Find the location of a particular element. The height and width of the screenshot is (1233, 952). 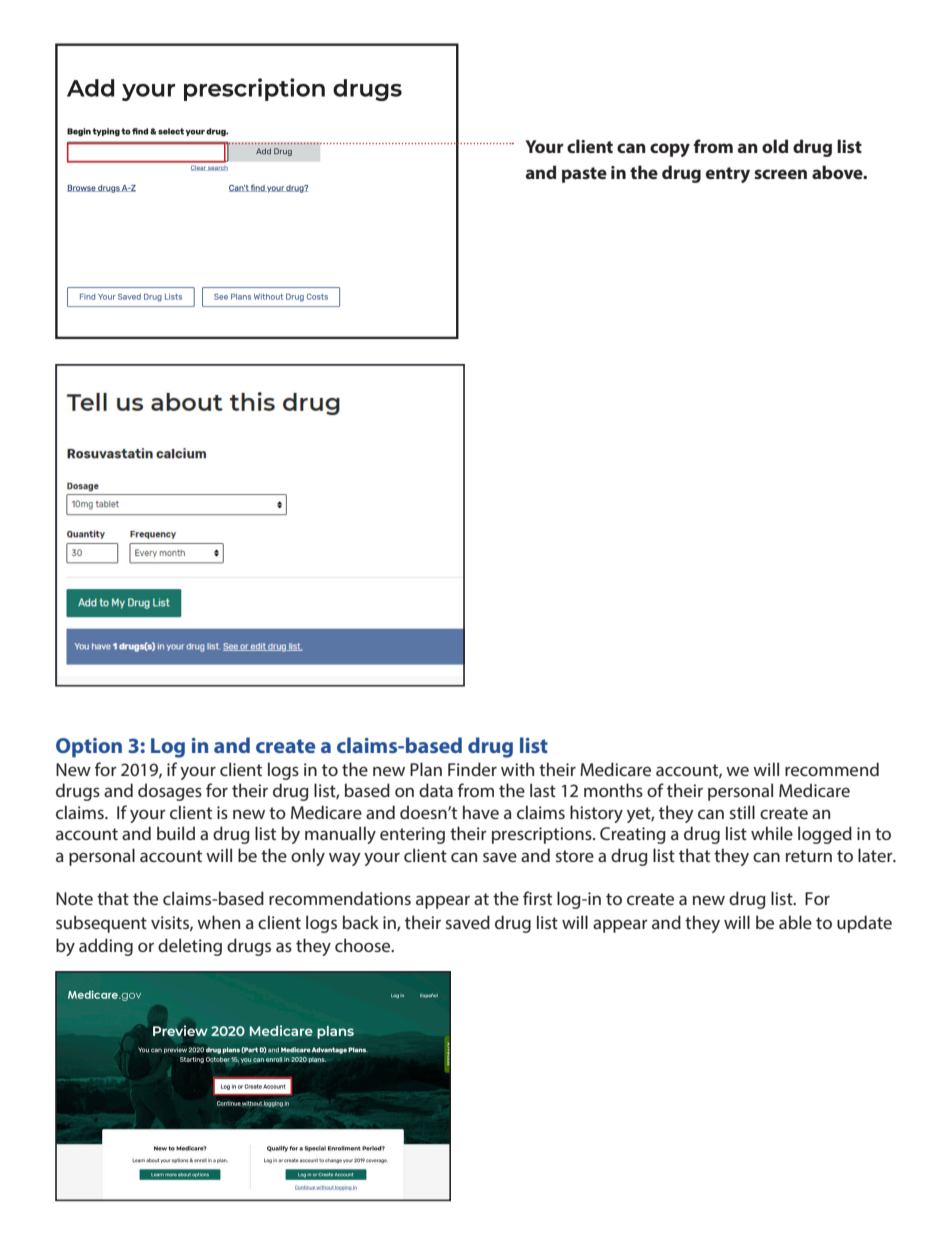

months is located at coordinates (613, 790).
